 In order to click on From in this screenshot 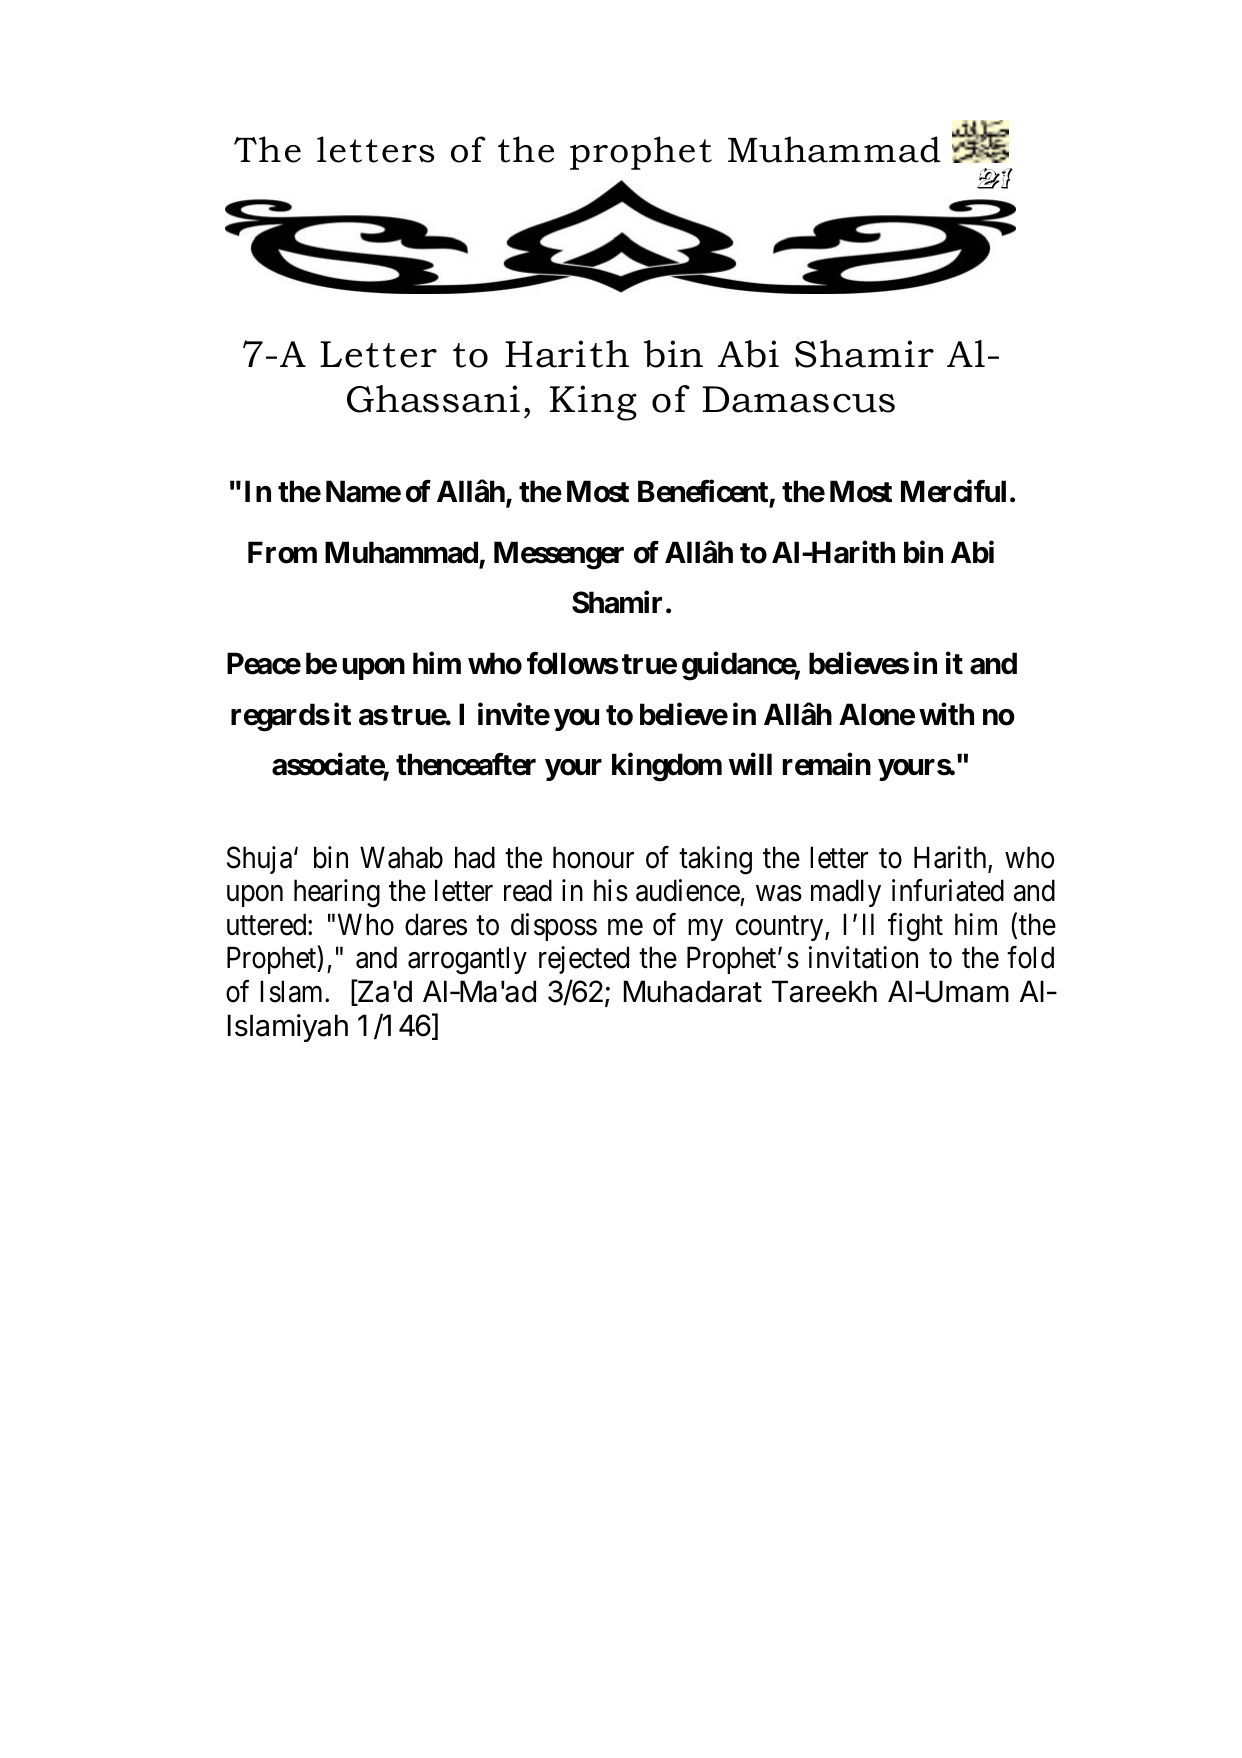, I will do `click(282, 552)`.
